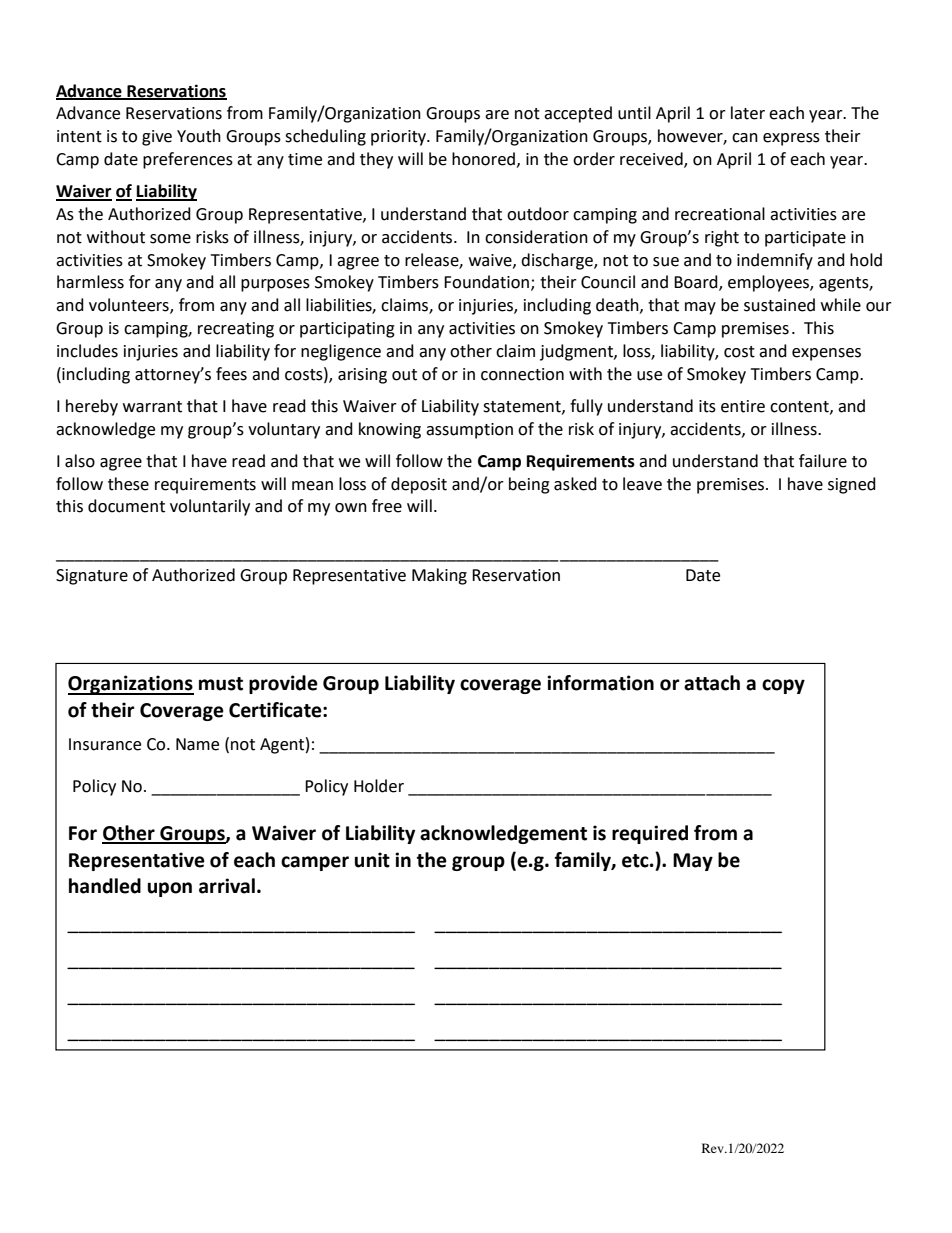  What do you see at coordinates (92, 577) in the screenshot?
I see `Signature` at bounding box center [92, 577].
